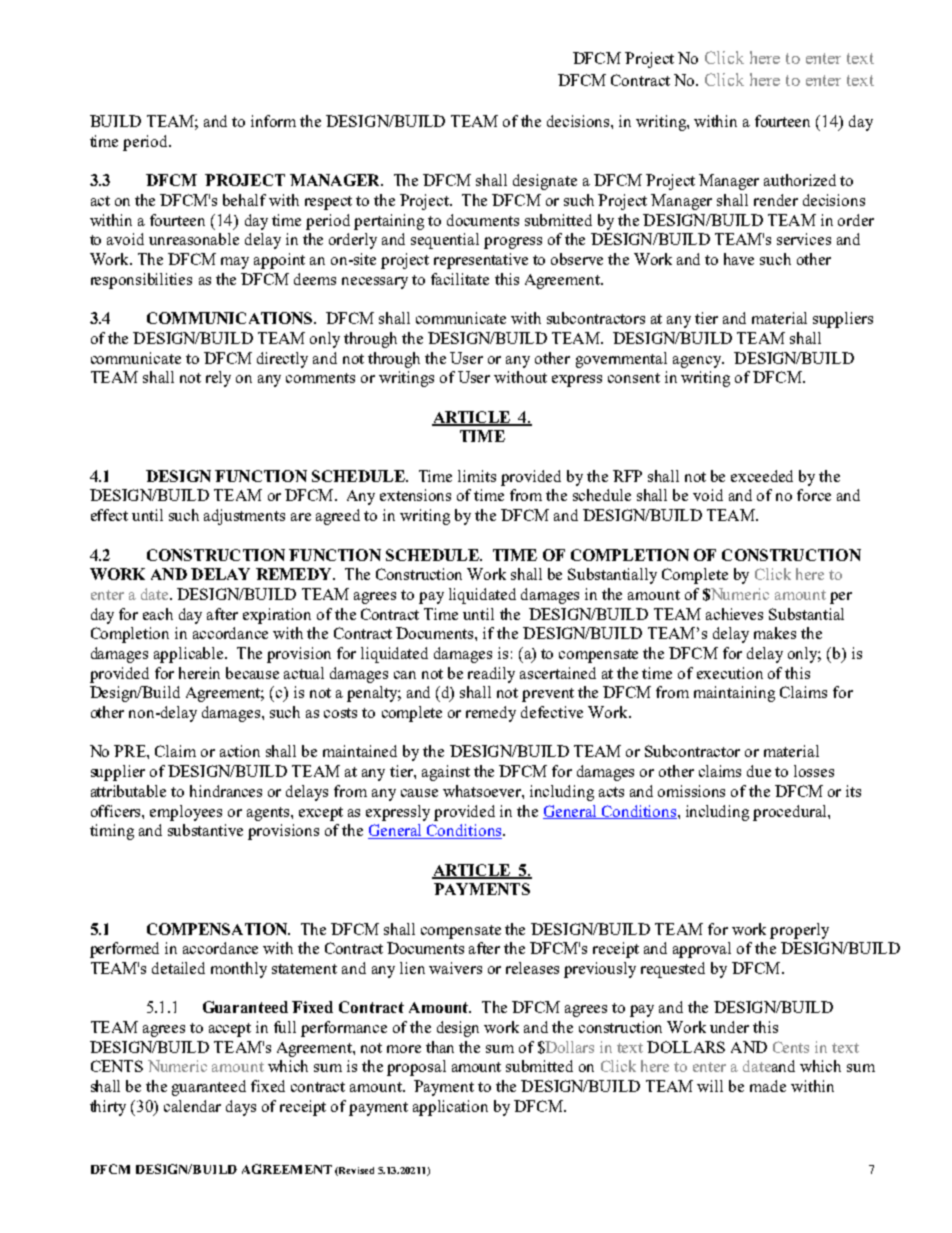 This screenshot has height=1233, width=952. Describe the element at coordinates (800, 180) in the screenshot. I see `authorized` at that location.
